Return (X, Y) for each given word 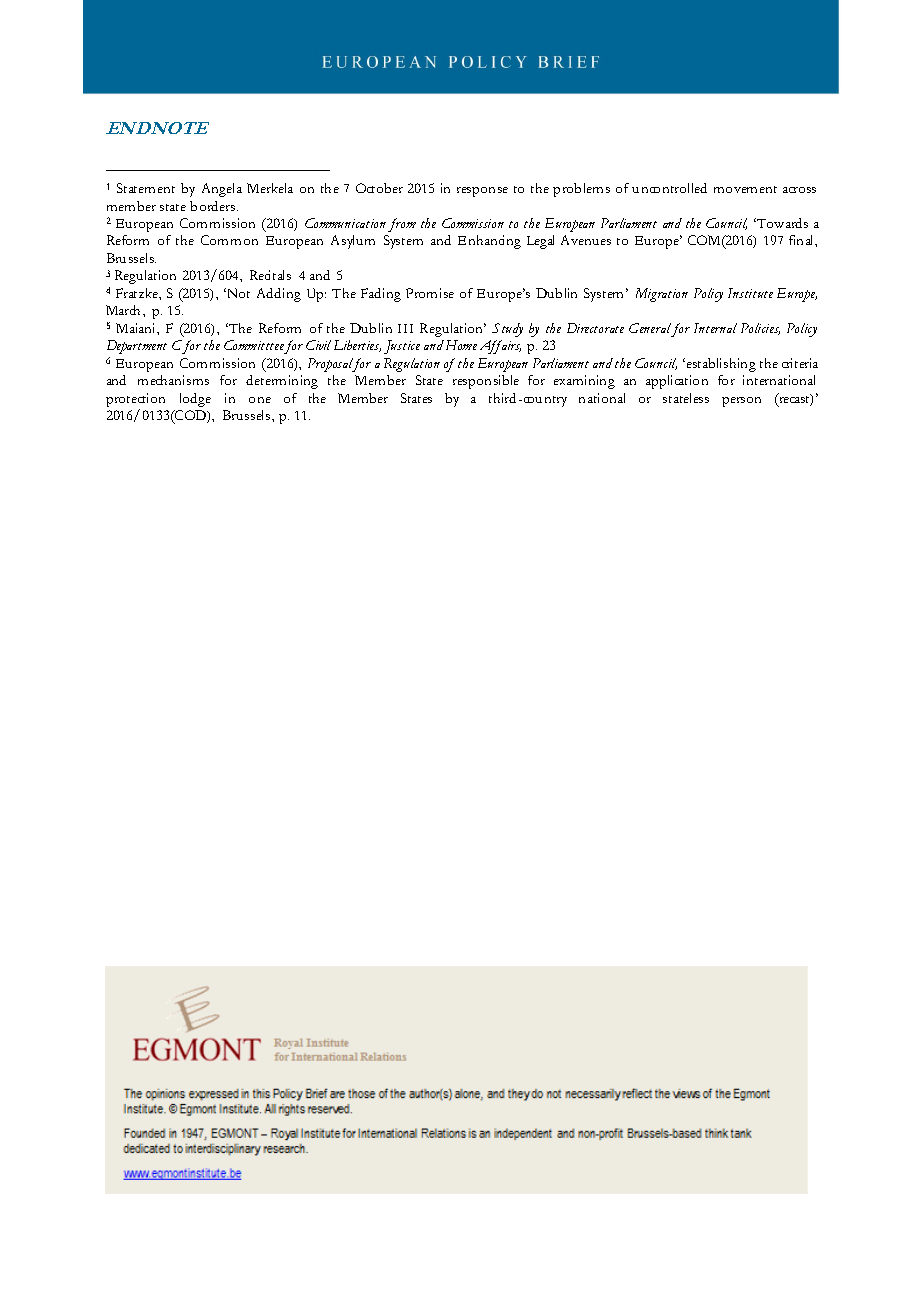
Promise (430, 293)
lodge (195, 400)
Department (137, 347)
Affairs (500, 347)
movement (745, 189)
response (482, 192)
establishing (720, 365)
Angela (222, 190)
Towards (781, 223)
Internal (715, 328)
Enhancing (489, 242)
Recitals (270, 275)
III (405, 328)
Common (229, 240)
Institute (750, 293)
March (125, 310)
